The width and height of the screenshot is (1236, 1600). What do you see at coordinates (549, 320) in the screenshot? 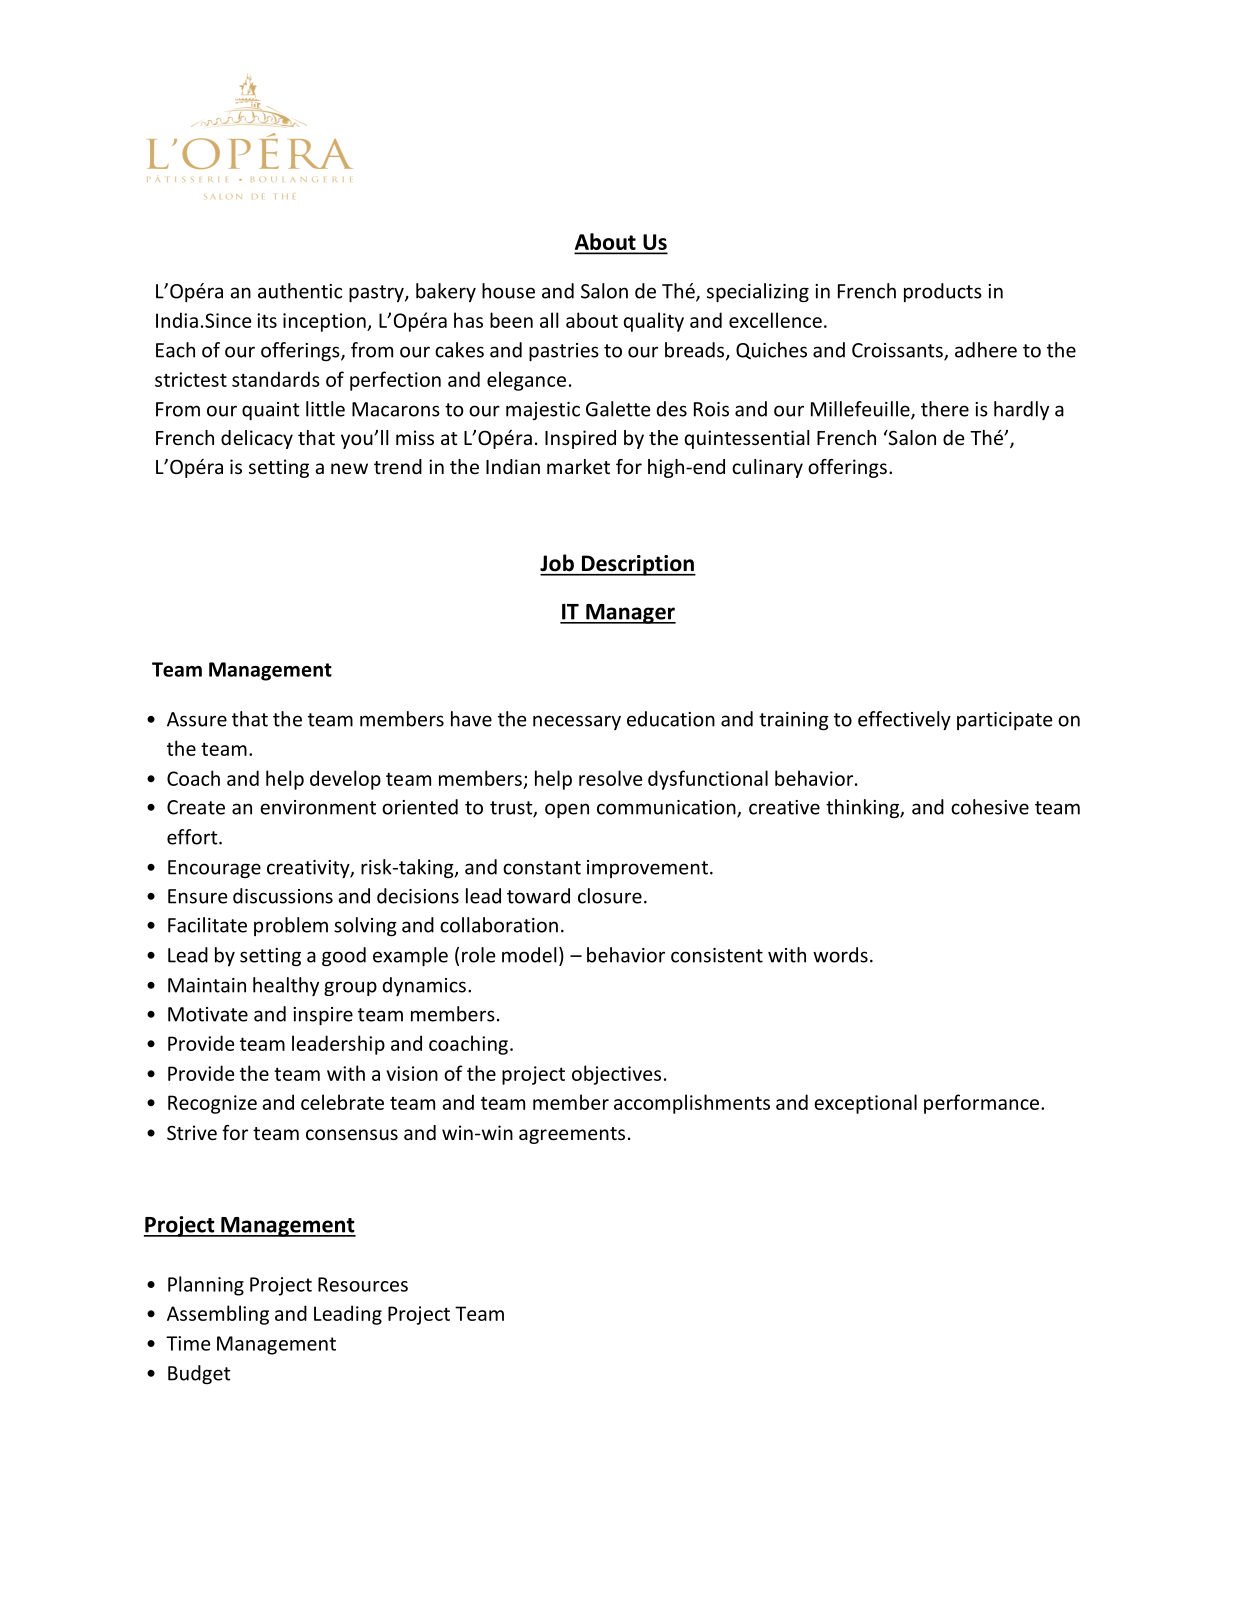
I see `all` at bounding box center [549, 320].
